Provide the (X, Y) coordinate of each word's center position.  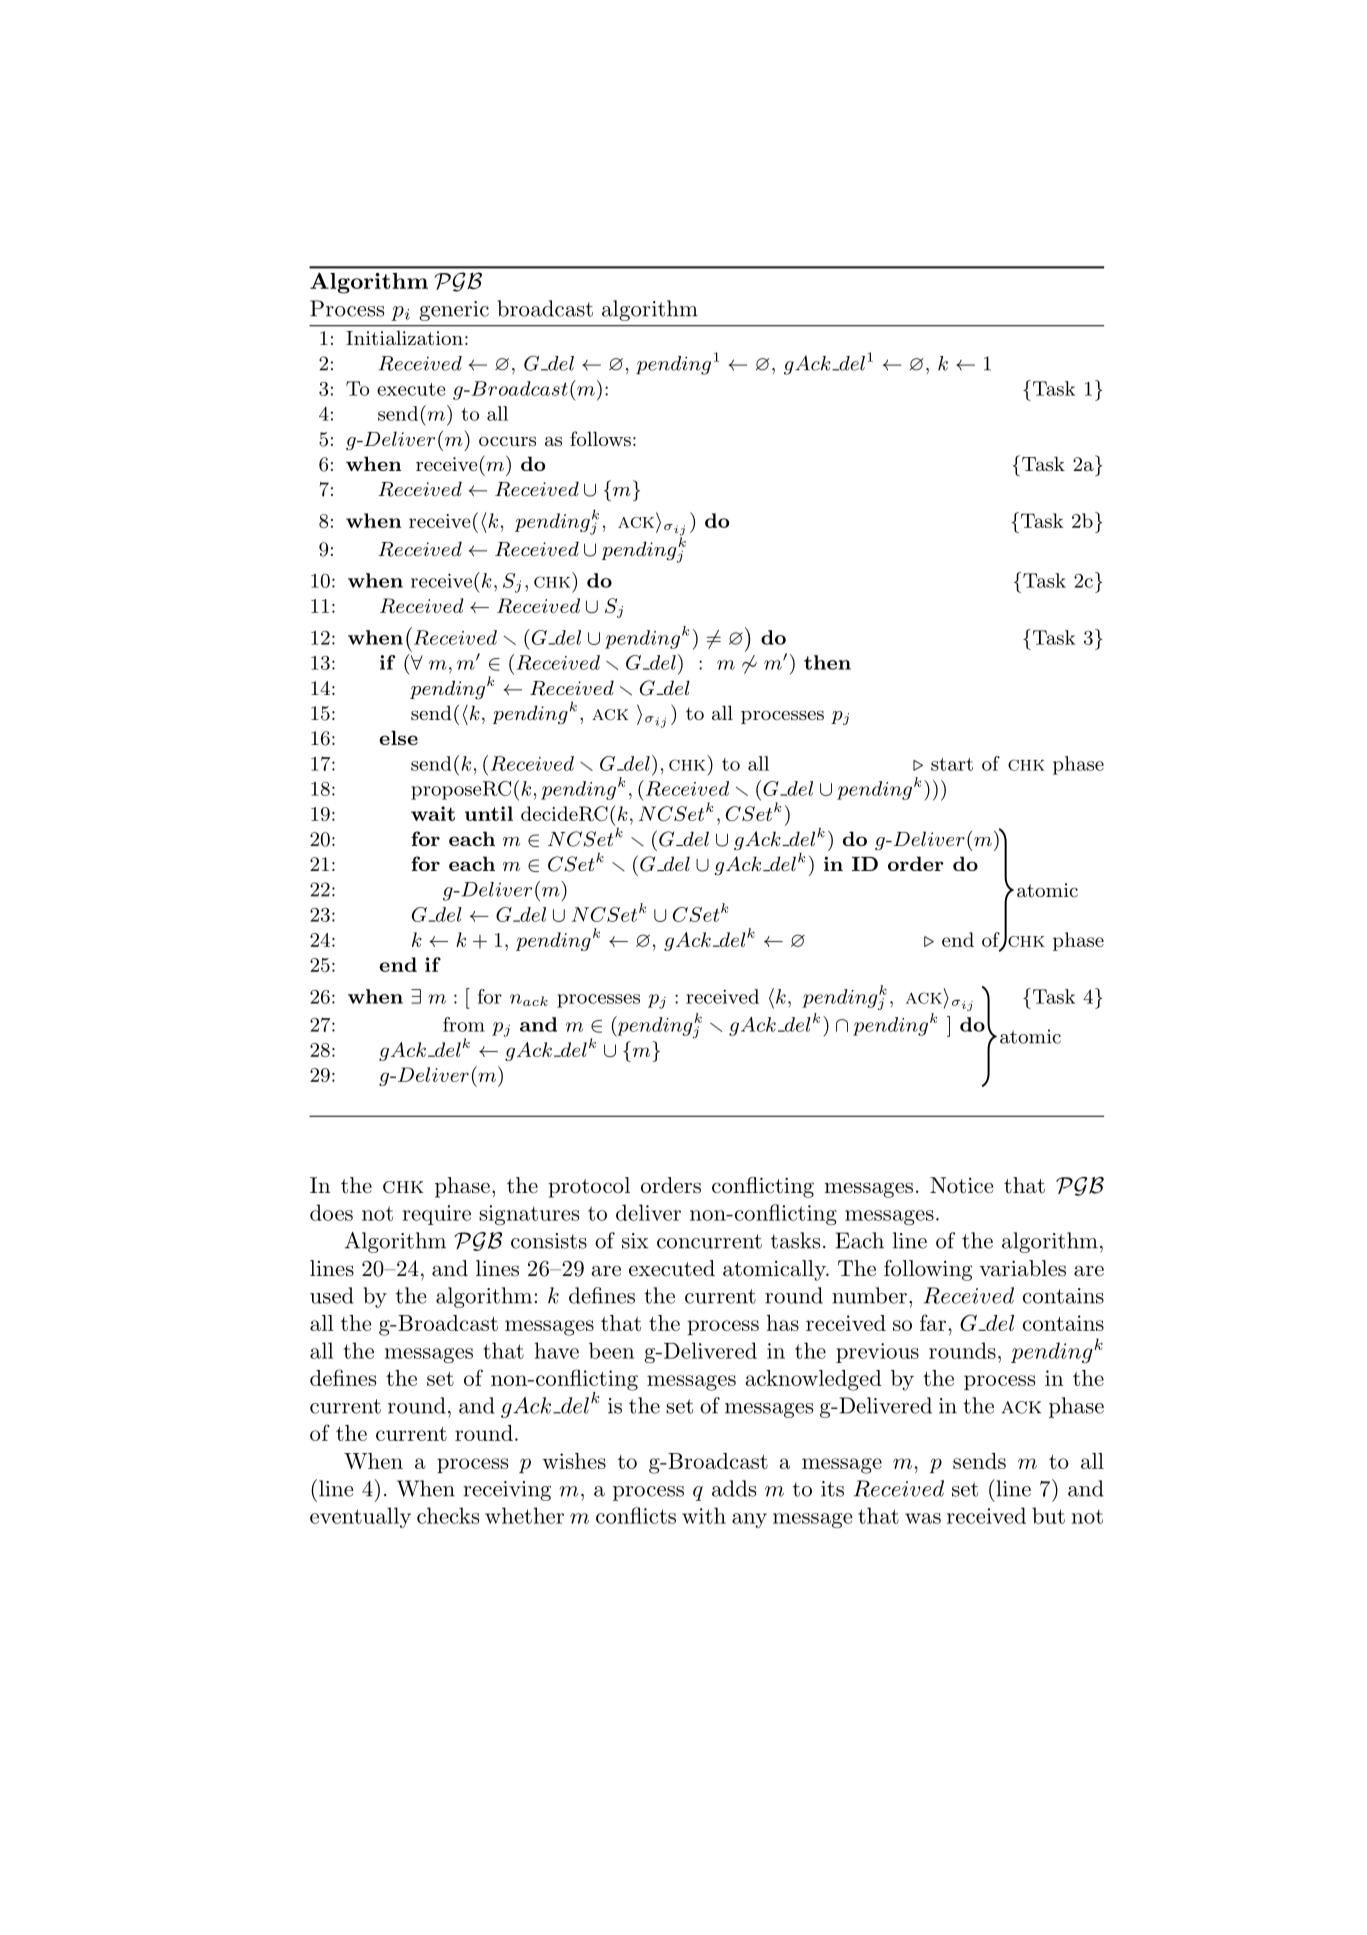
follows (600, 439)
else (398, 737)
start (952, 764)
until (489, 813)
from (464, 1024)
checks (448, 1515)
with (704, 1515)
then (827, 662)
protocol (589, 1187)
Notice (961, 1185)
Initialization (404, 338)
